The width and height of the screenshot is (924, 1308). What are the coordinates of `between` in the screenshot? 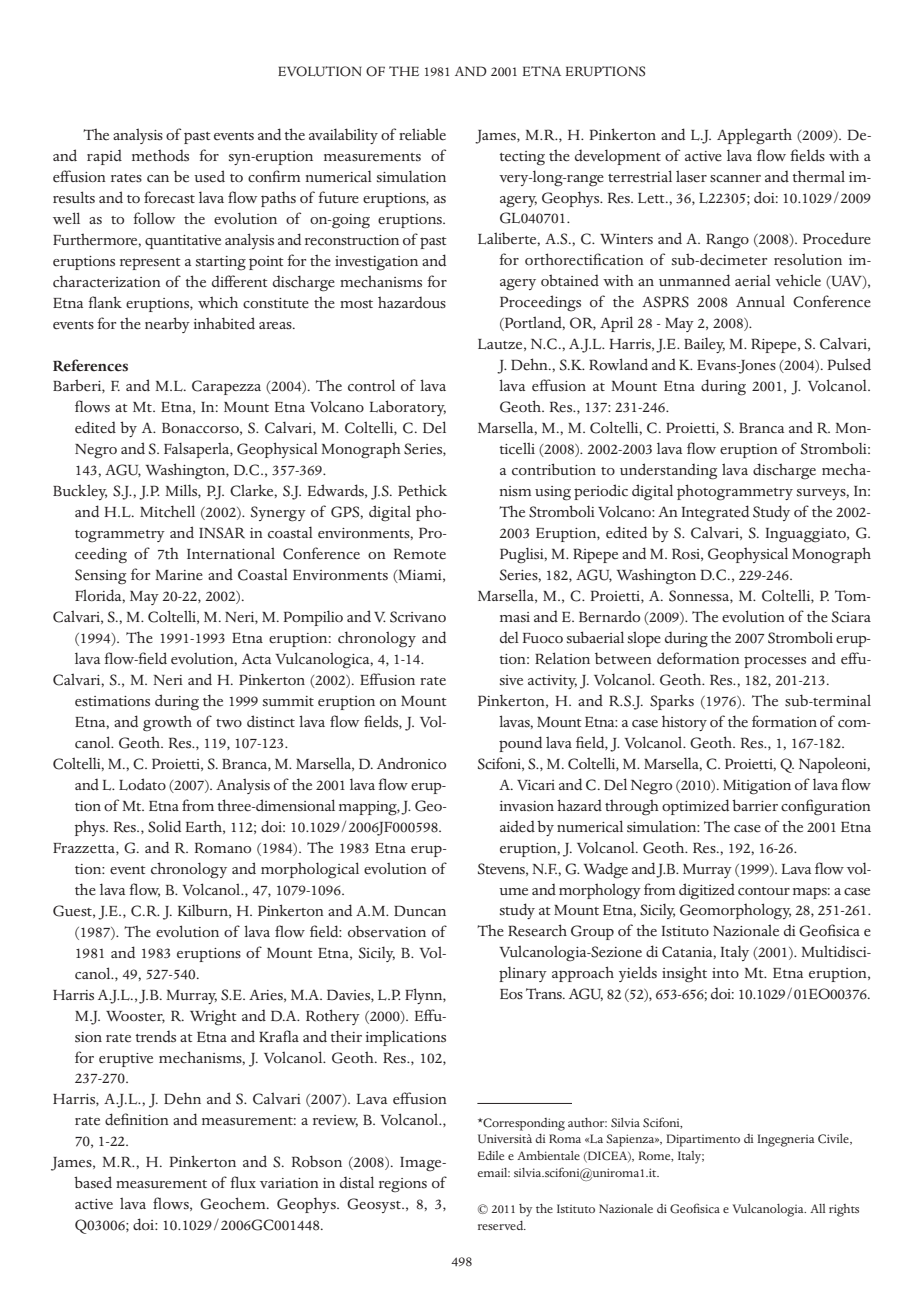 It's located at (623, 658).
